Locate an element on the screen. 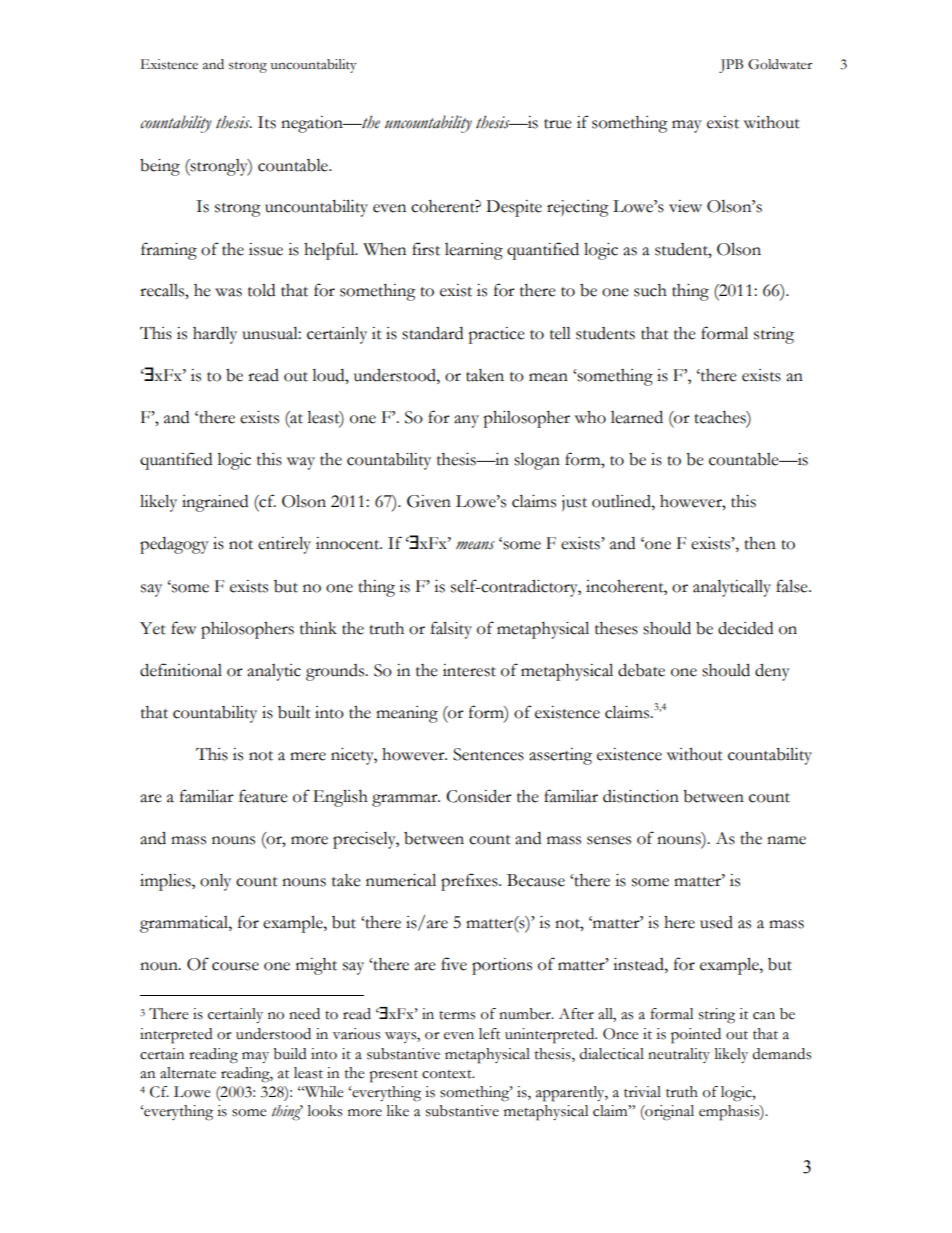 Image resolution: width=952 pixels, height=1233 pixels. any is located at coordinates (466, 421).
